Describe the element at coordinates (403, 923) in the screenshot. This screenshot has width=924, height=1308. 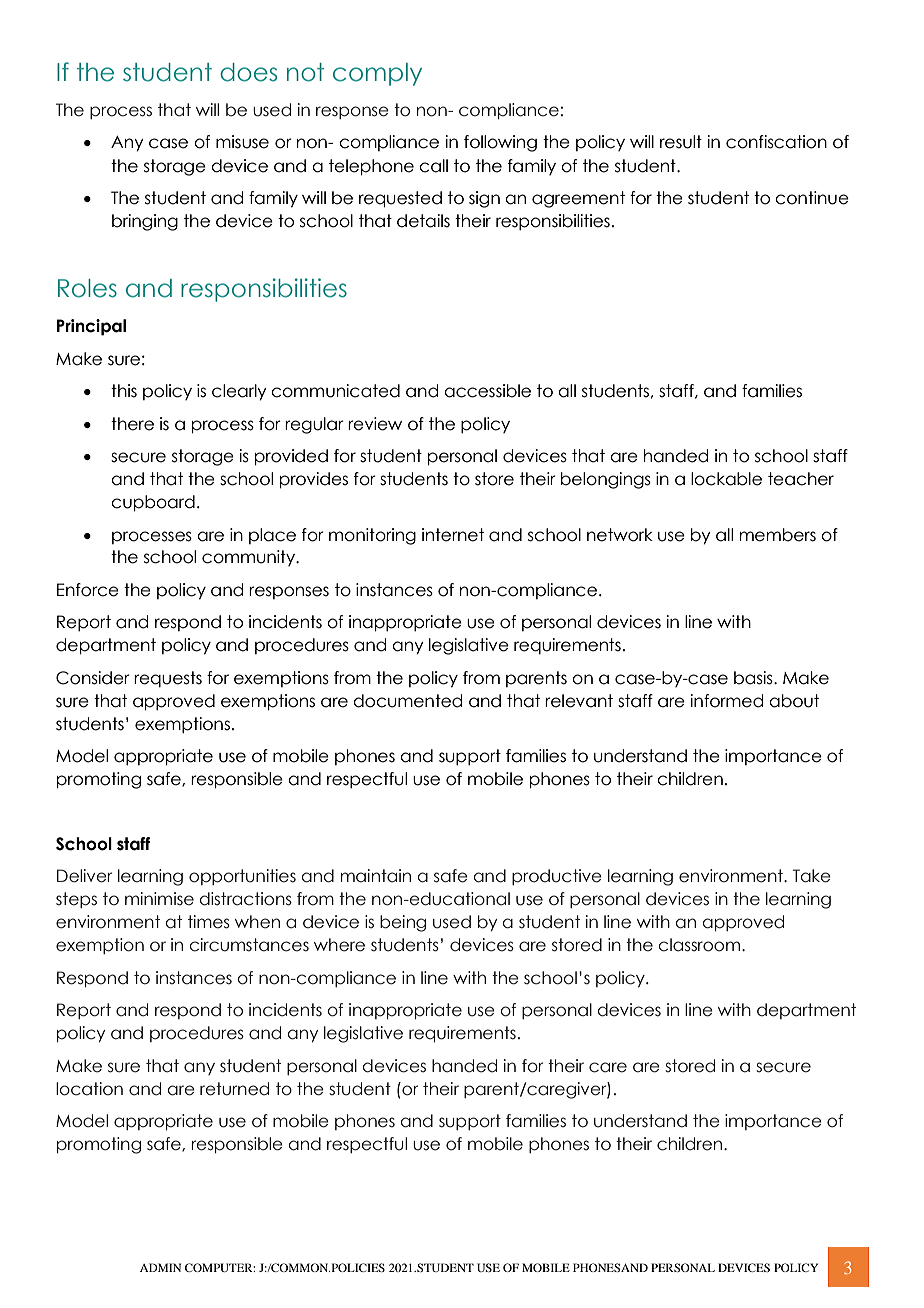
I see `being` at that location.
